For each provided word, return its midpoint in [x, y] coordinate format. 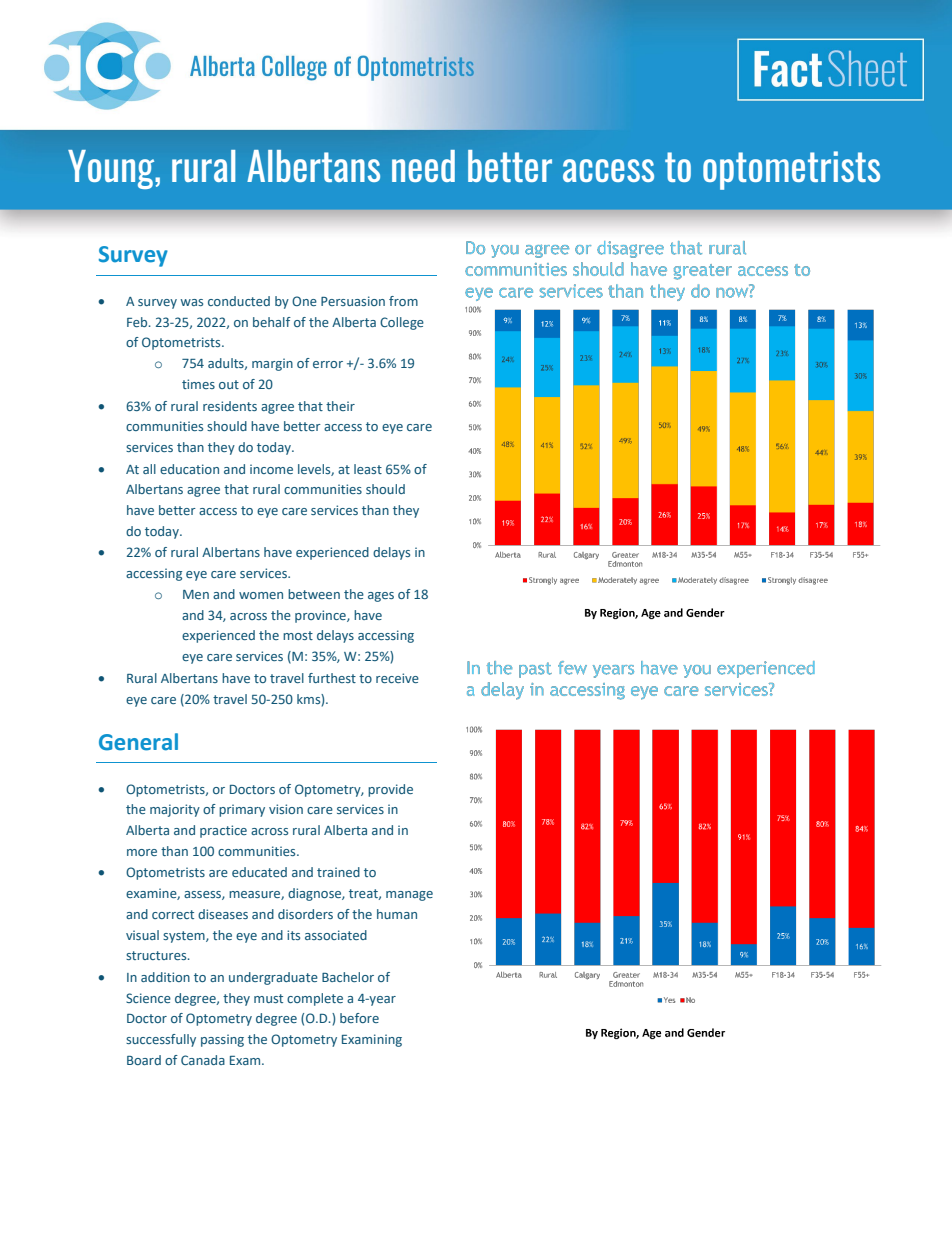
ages [381, 597]
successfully [161, 1040]
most [298, 635]
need [423, 166]
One [304, 301]
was [191, 302]
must [268, 998]
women [261, 595]
